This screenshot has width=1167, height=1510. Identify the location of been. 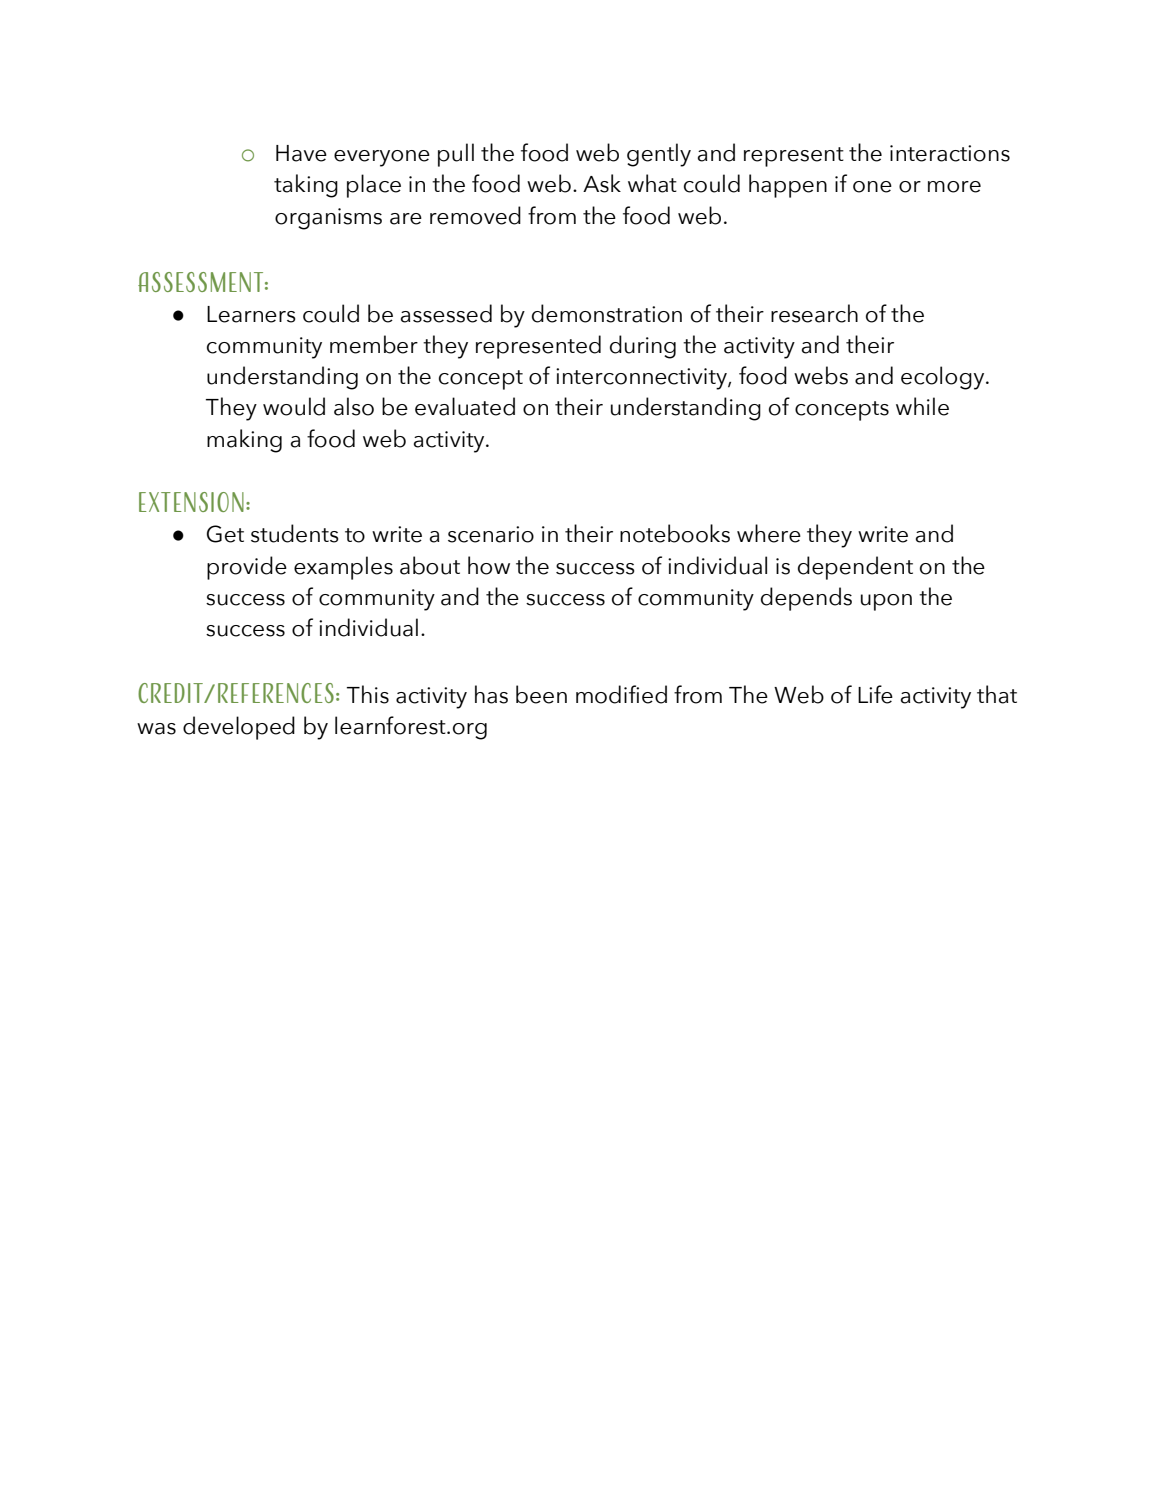
(541, 694).
